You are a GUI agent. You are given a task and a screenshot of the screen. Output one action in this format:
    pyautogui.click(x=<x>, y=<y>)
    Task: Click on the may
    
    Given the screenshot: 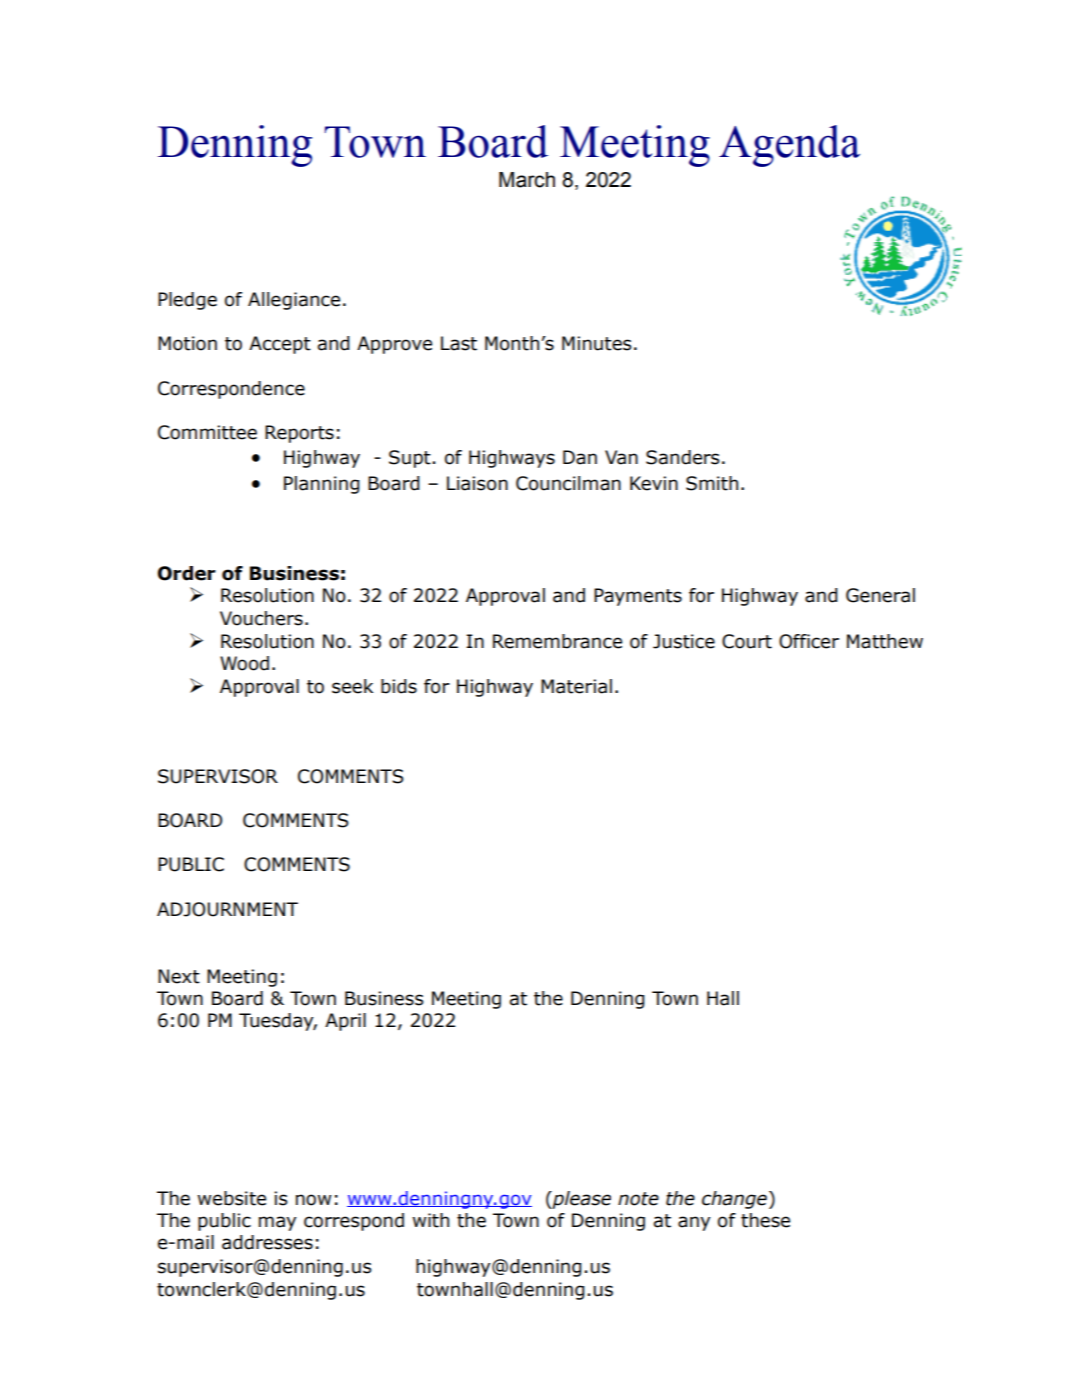 What is the action you would take?
    pyautogui.click(x=278, y=1223)
